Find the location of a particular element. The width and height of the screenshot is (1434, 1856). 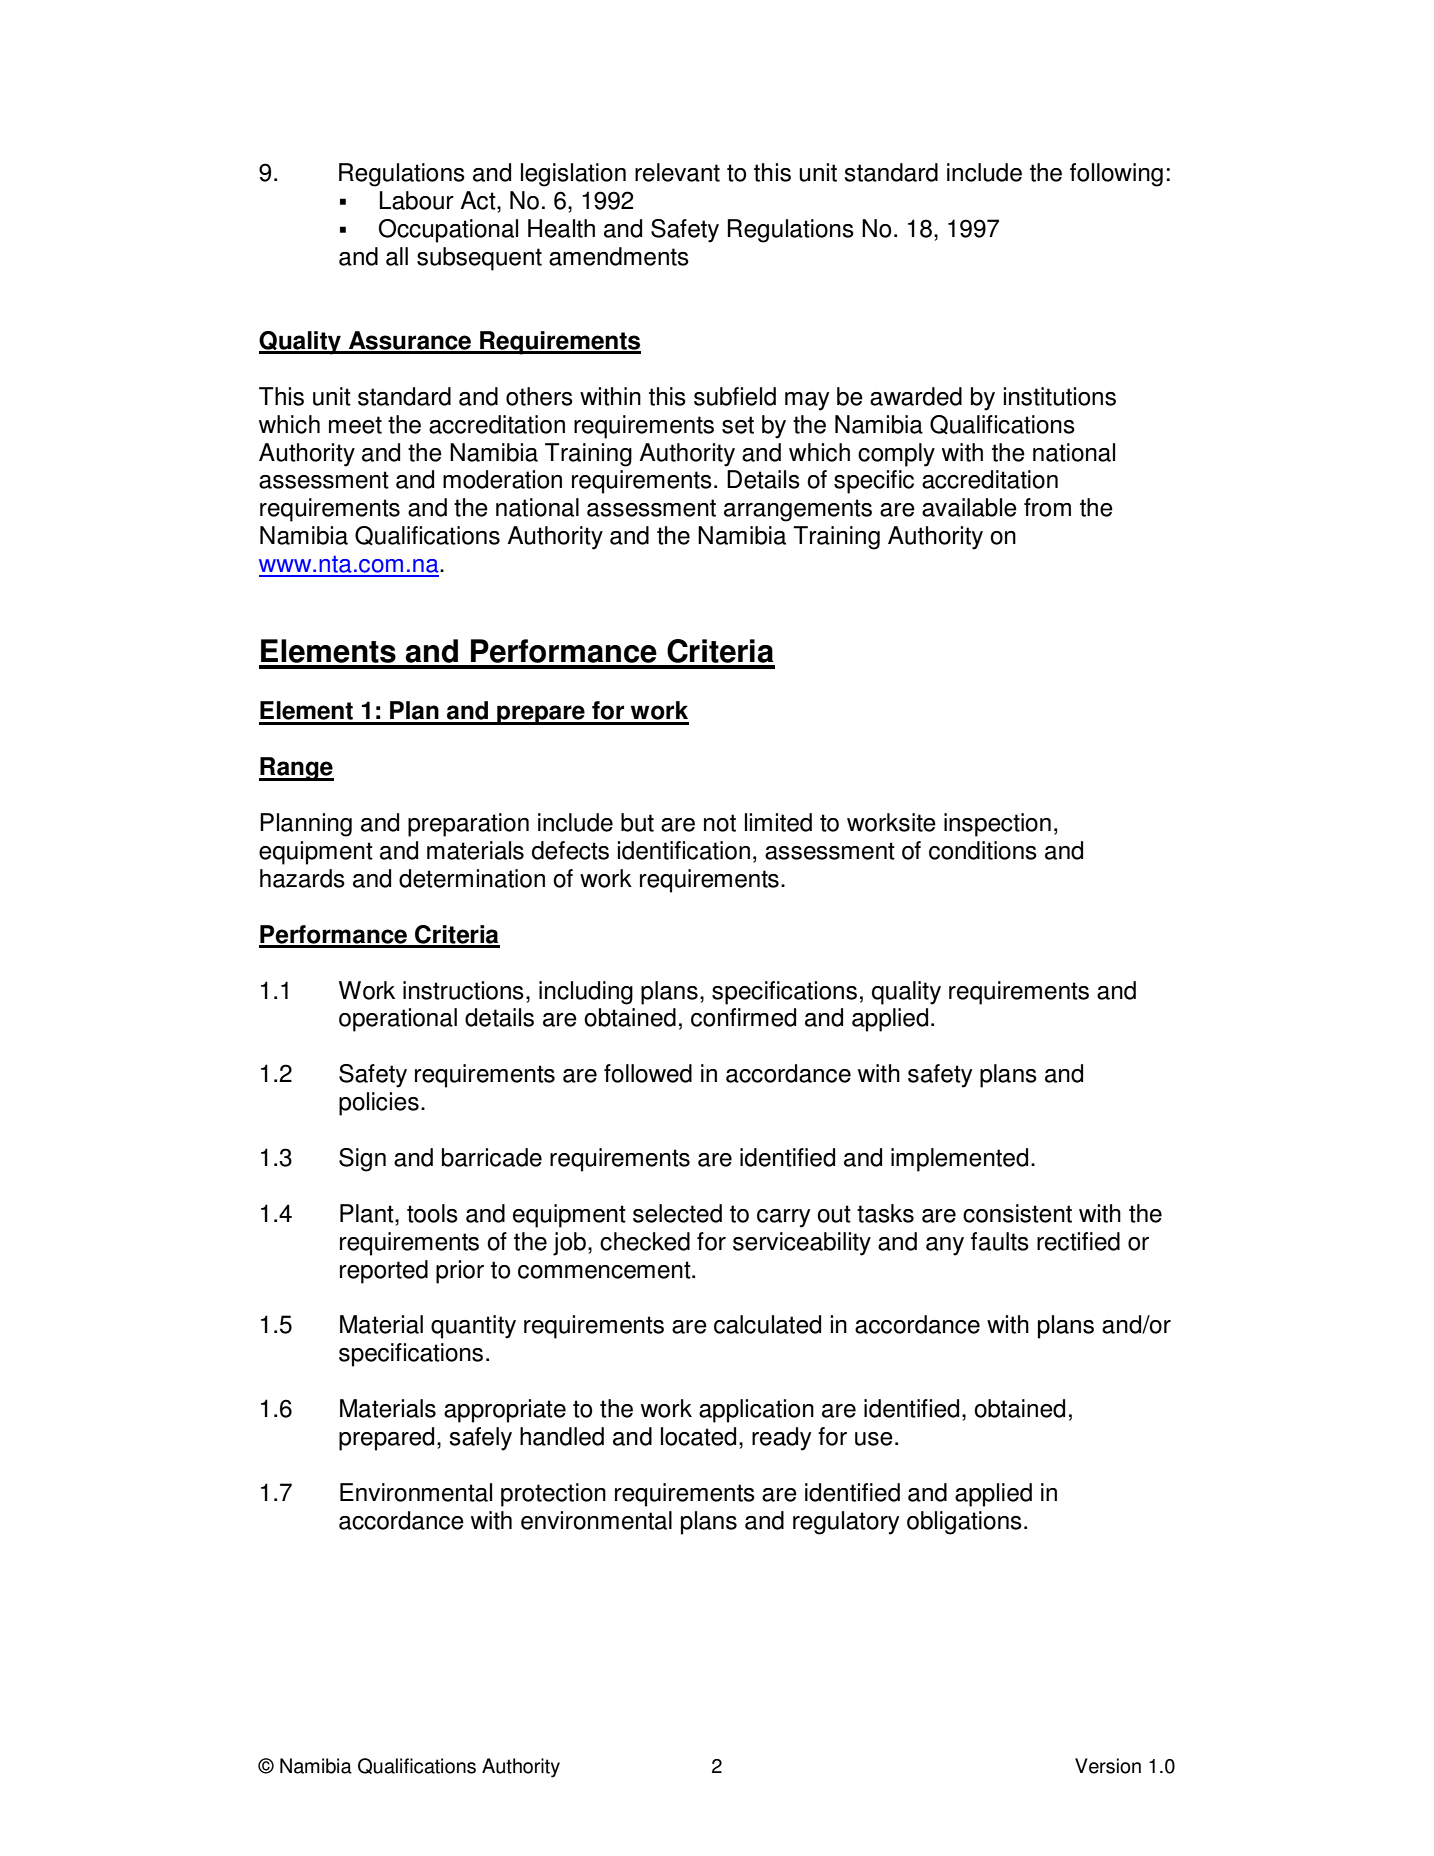

protection is located at coordinates (553, 1495).
